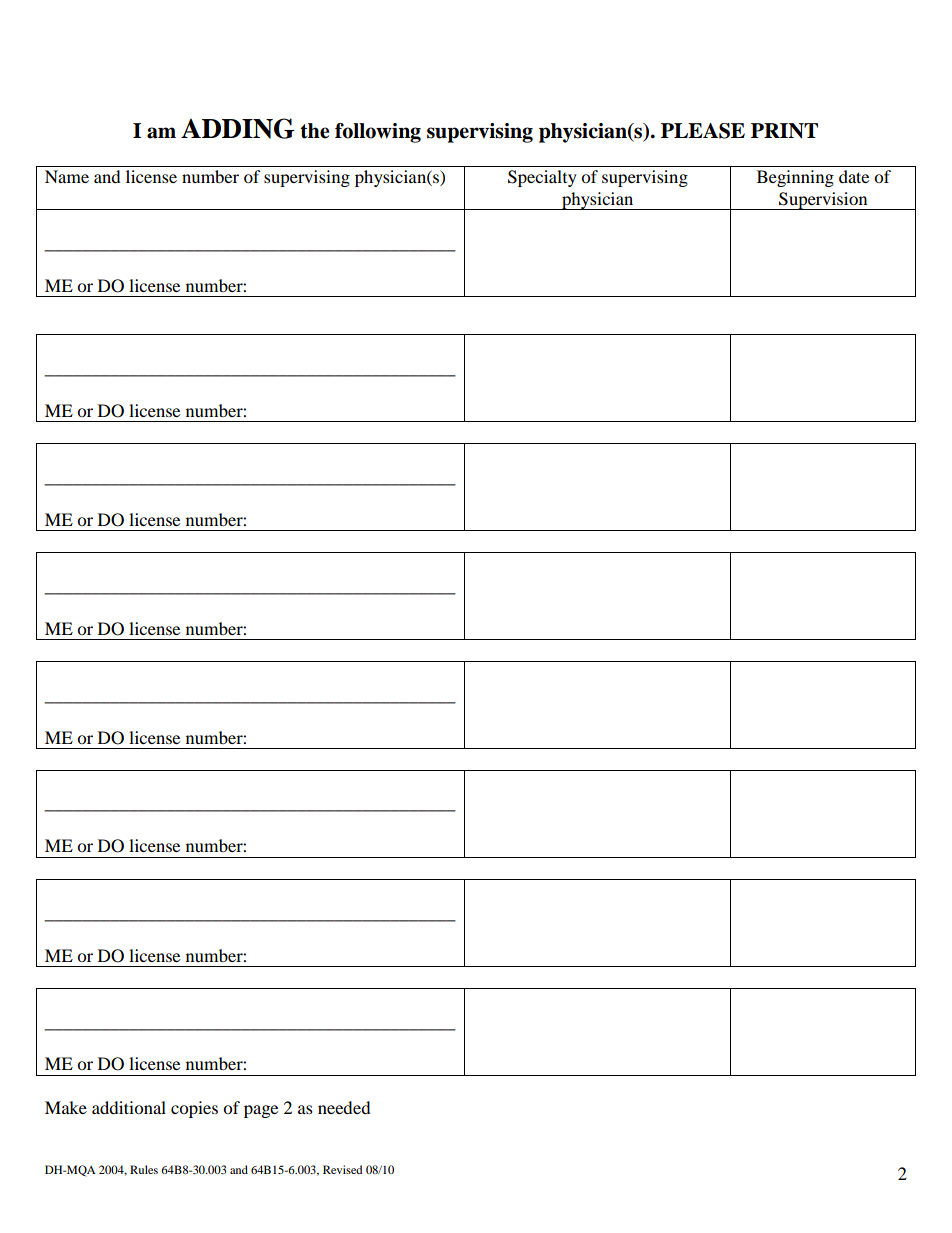 The width and height of the screenshot is (952, 1233). What do you see at coordinates (344, 1107) in the screenshot?
I see `needed` at bounding box center [344, 1107].
